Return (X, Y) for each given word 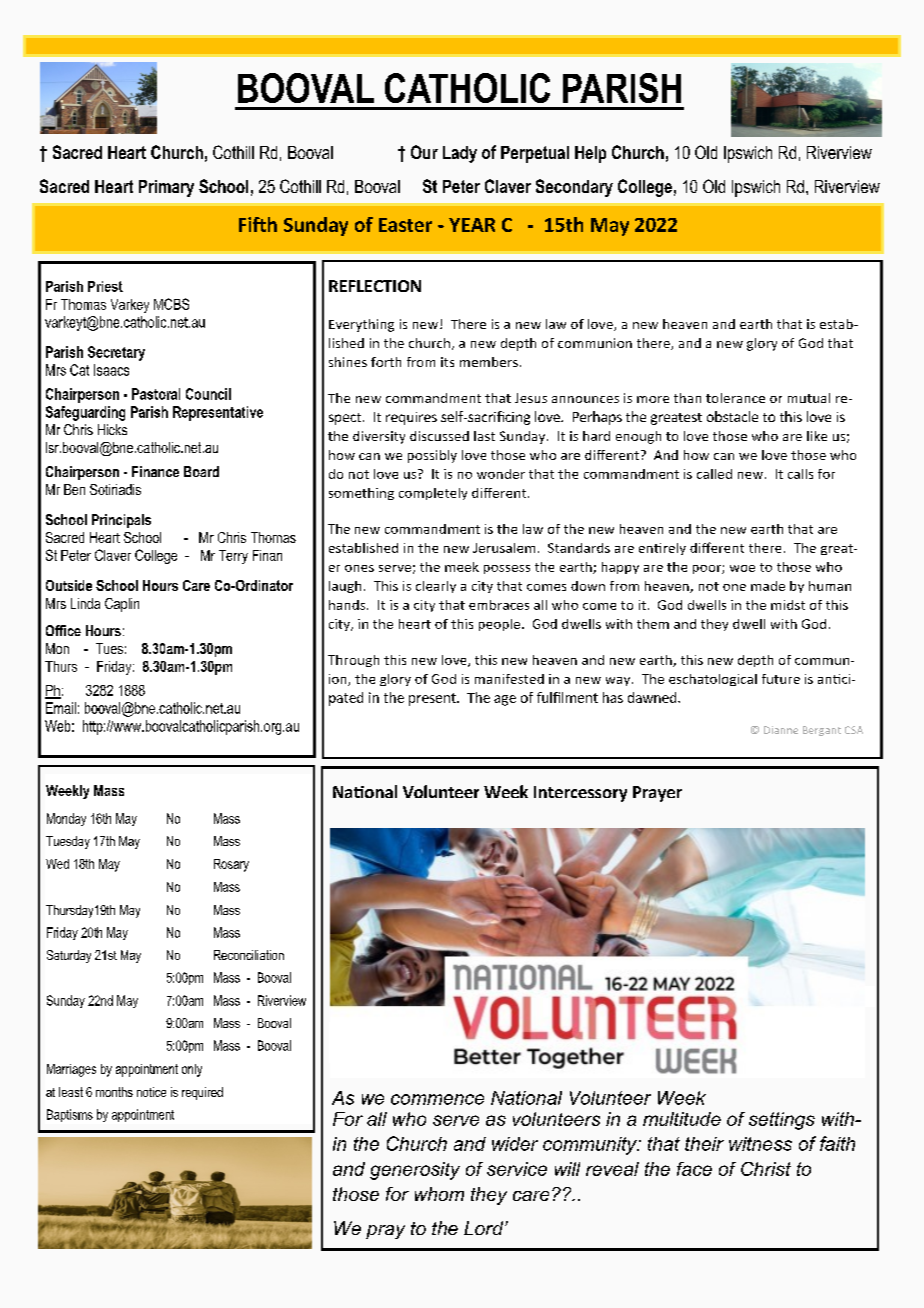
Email (61, 708)
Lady (460, 154)
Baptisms (70, 1115)
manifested (509, 679)
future (781, 679)
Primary (166, 188)
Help (590, 154)
